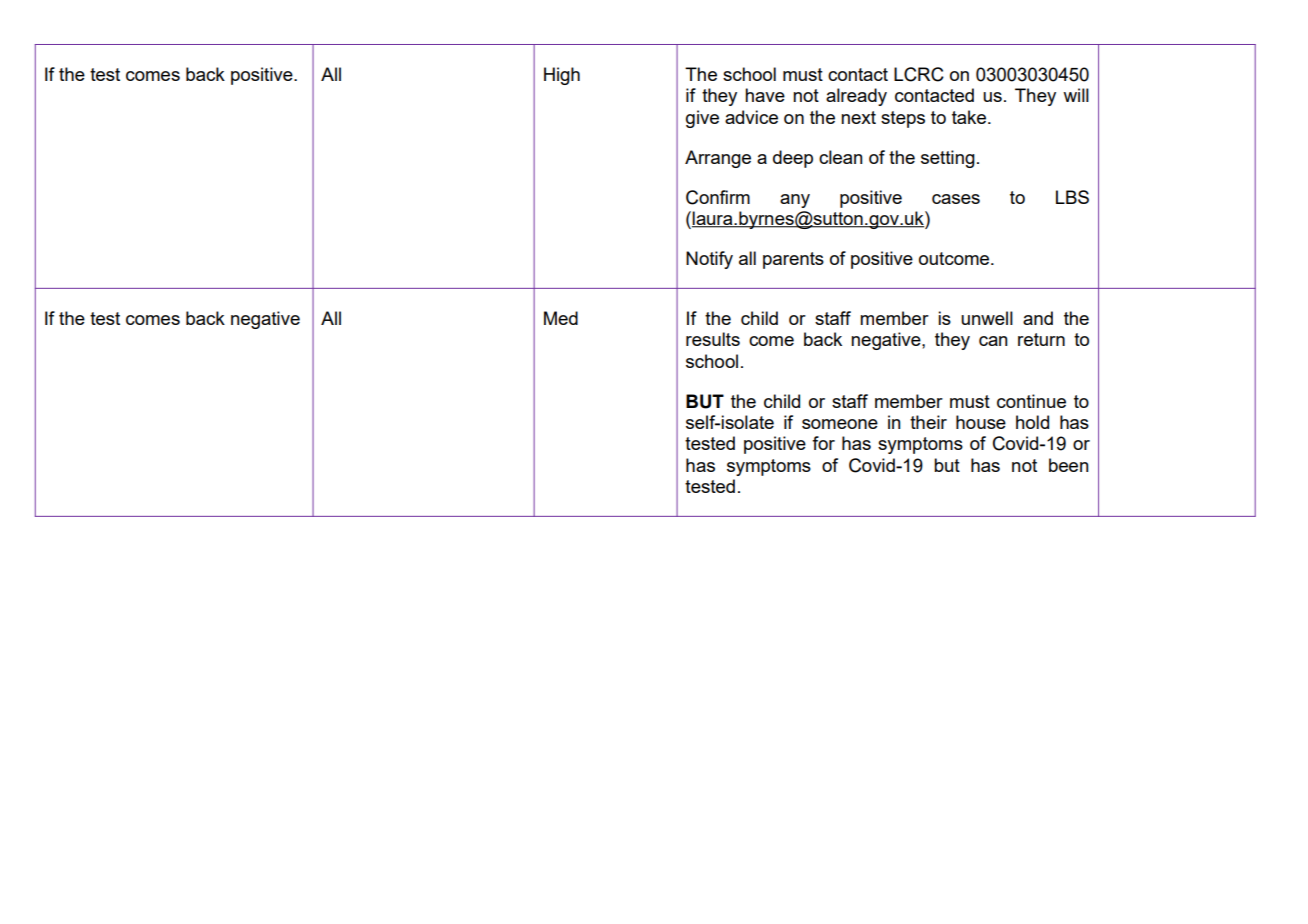  I want to click on already, so click(856, 97).
